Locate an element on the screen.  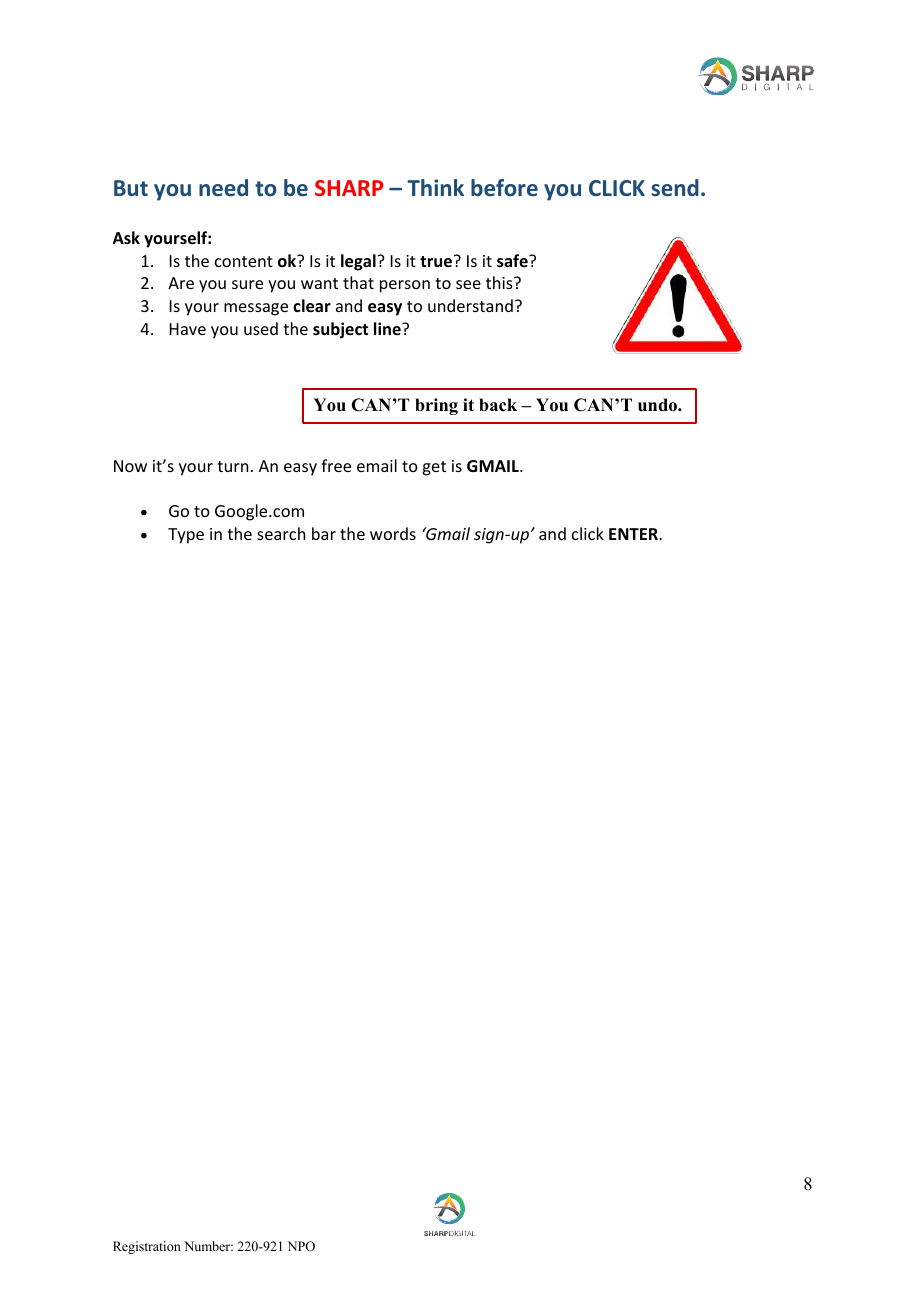
get is located at coordinates (434, 468).
